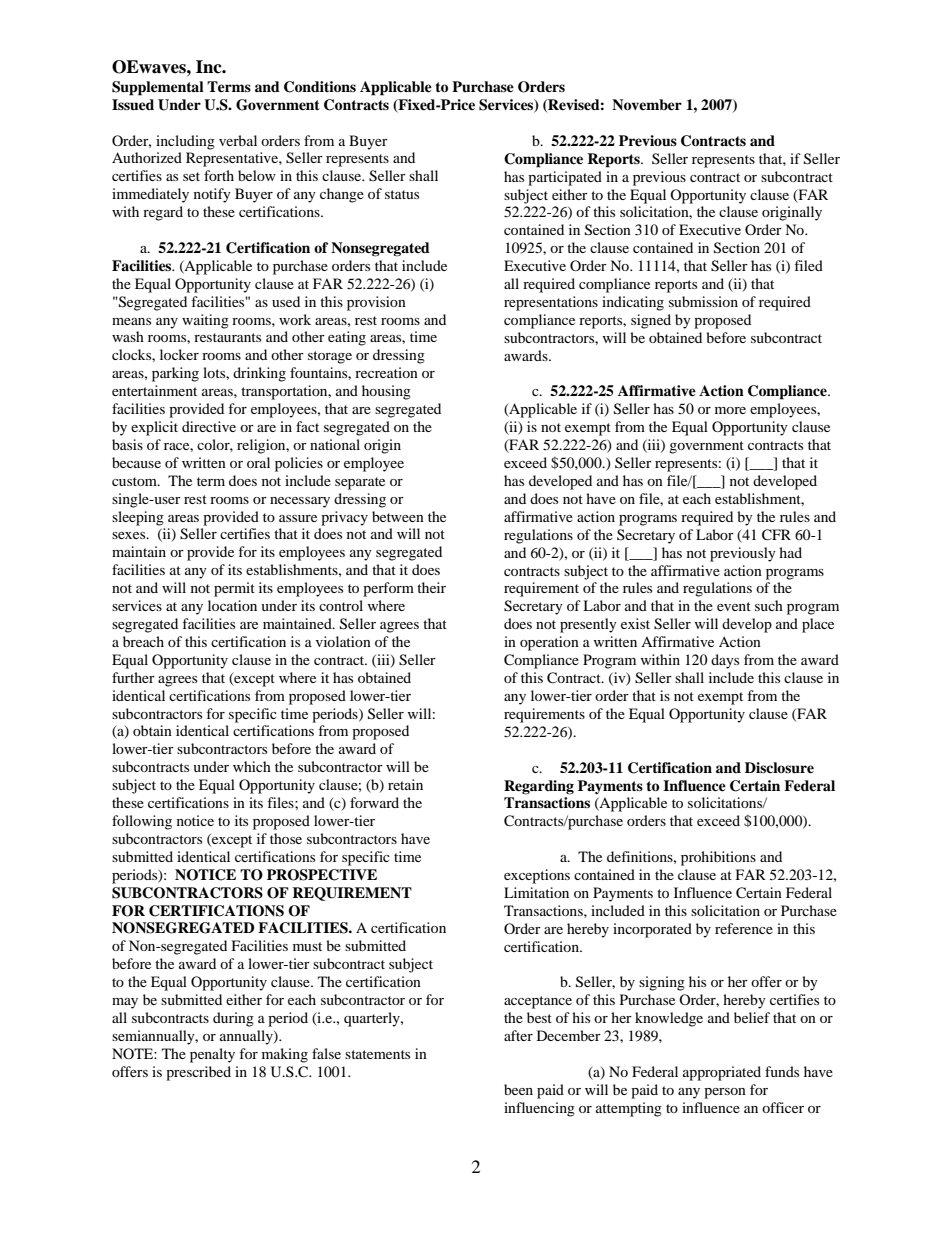 Image resolution: width=952 pixels, height=1233 pixels. What do you see at coordinates (198, 1073) in the screenshot?
I see `prescribed` at bounding box center [198, 1073].
